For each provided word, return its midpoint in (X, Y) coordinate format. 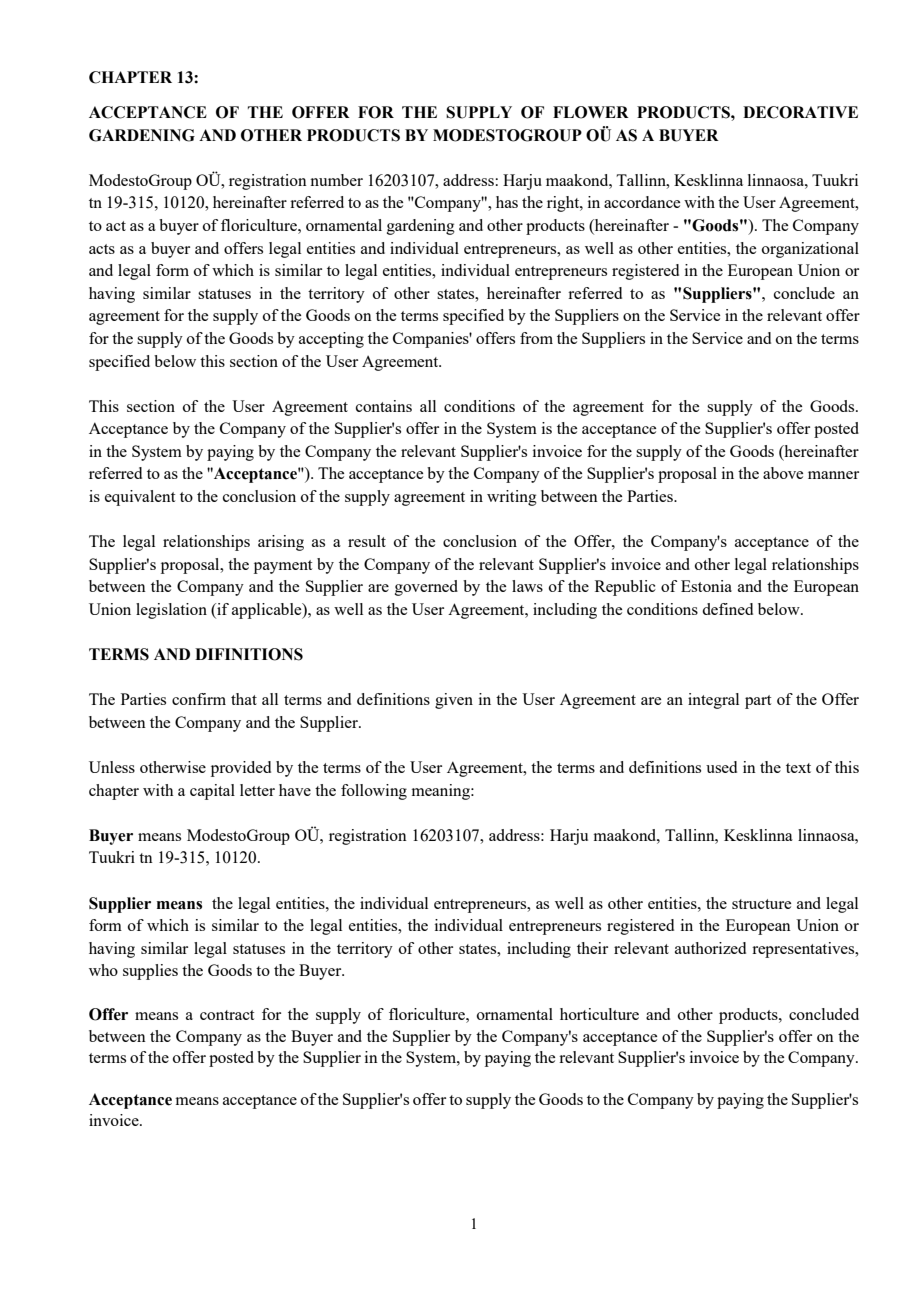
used (721, 767)
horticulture (599, 1014)
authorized (710, 948)
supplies (150, 972)
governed (426, 588)
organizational (810, 250)
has (507, 202)
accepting (331, 340)
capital (212, 792)
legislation (171, 611)
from (536, 338)
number (336, 180)
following (374, 792)
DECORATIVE (800, 112)
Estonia (706, 586)
